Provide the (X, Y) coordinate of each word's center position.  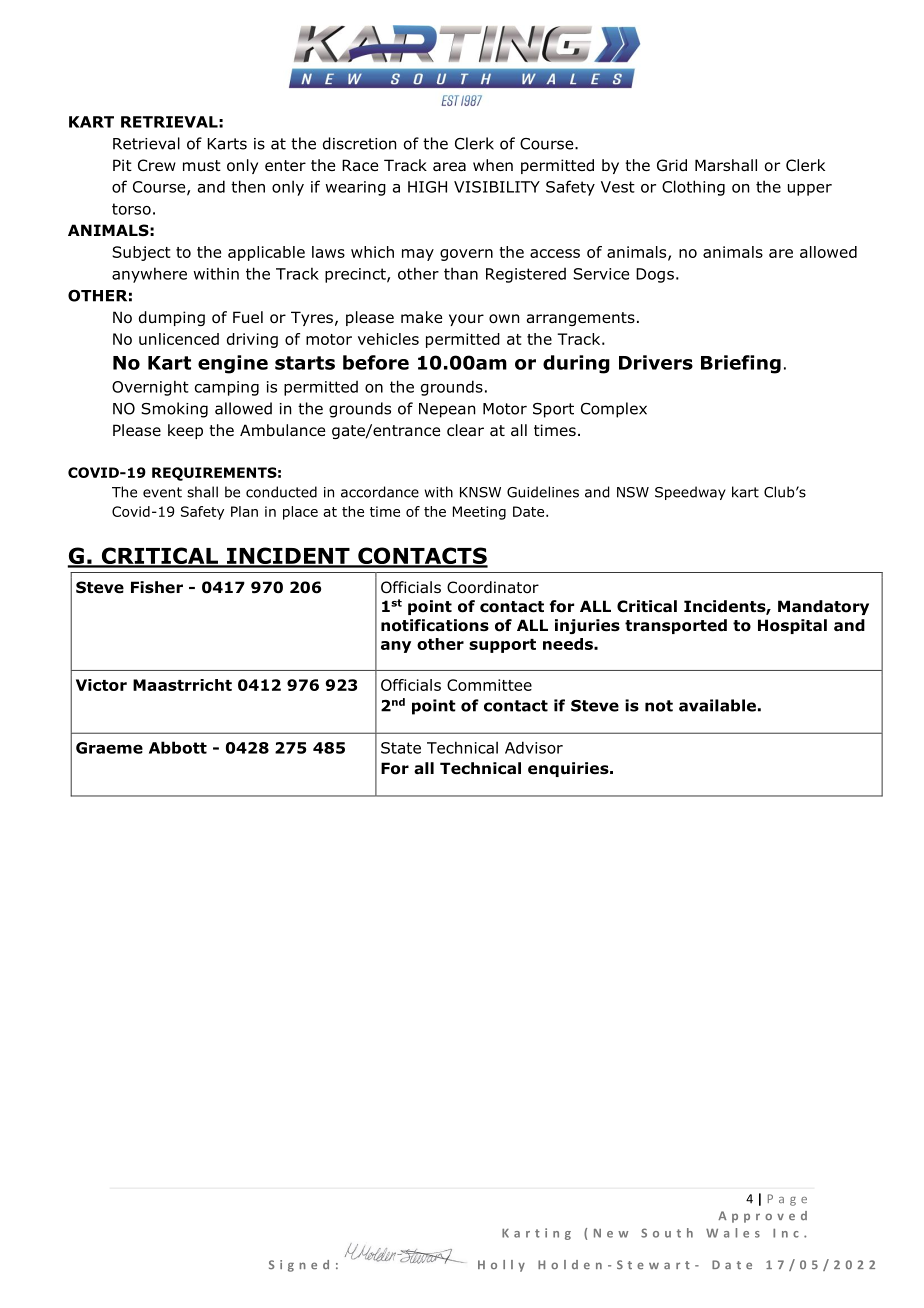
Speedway (690, 493)
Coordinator (493, 587)
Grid (672, 165)
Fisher (157, 587)
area (449, 166)
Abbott (178, 747)
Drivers (656, 362)
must (202, 165)
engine (233, 364)
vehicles (388, 339)
